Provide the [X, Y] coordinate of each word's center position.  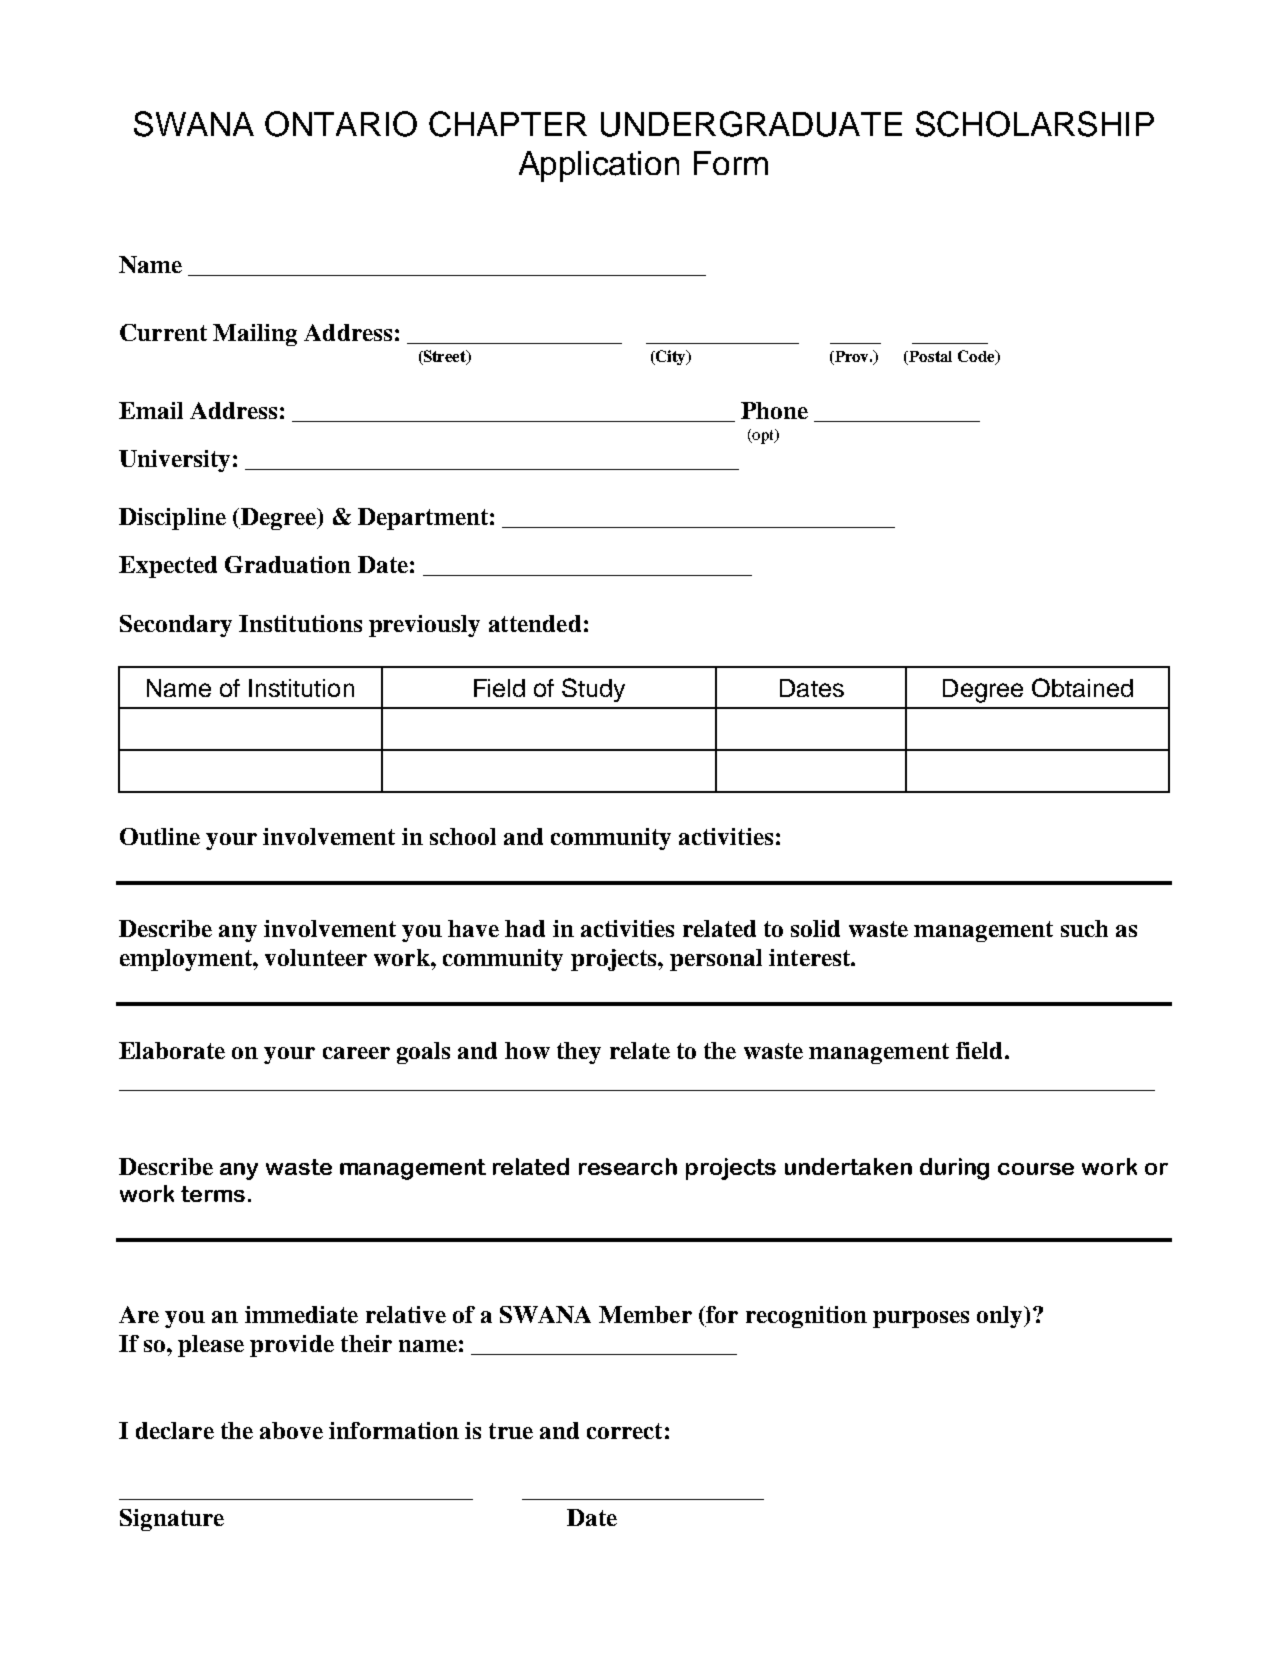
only [1001, 1317]
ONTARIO [341, 124]
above [291, 1430]
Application [599, 166]
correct [624, 1431]
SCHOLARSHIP [1035, 124]
